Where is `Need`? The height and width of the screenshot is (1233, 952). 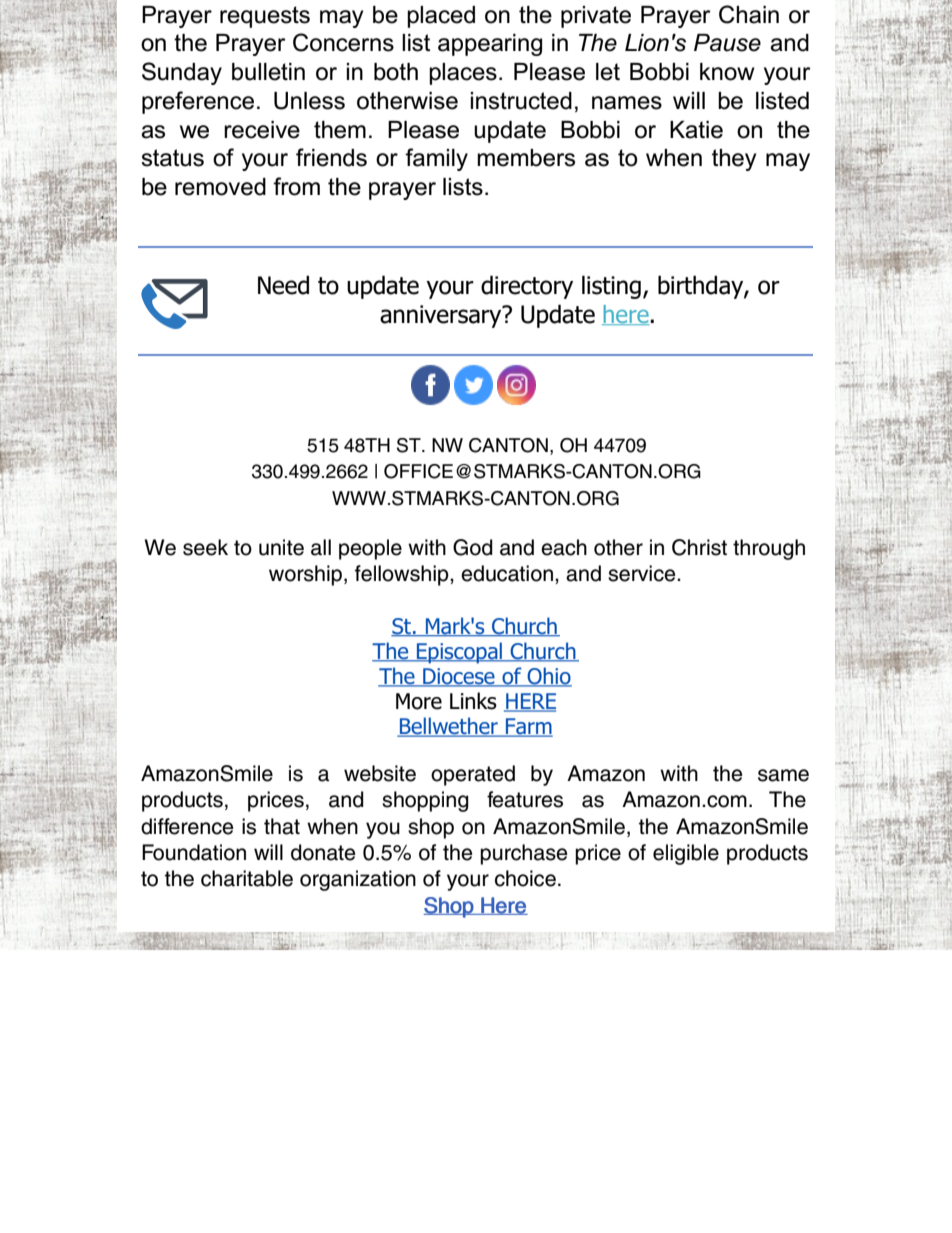
Need is located at coordinates (283, 285).
